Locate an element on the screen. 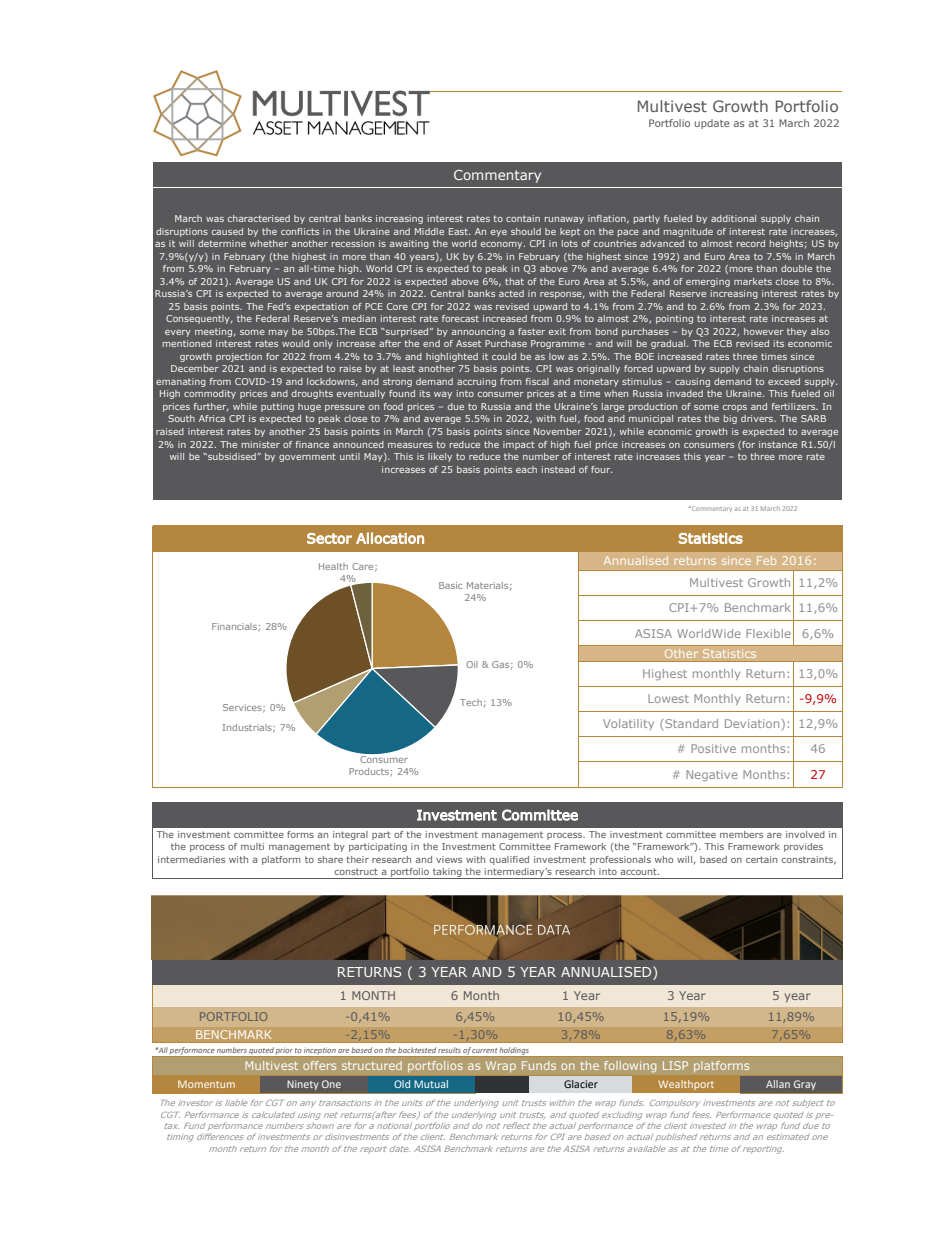 The image size is (952, 1233). instance is located at coordinates (778, 444).
